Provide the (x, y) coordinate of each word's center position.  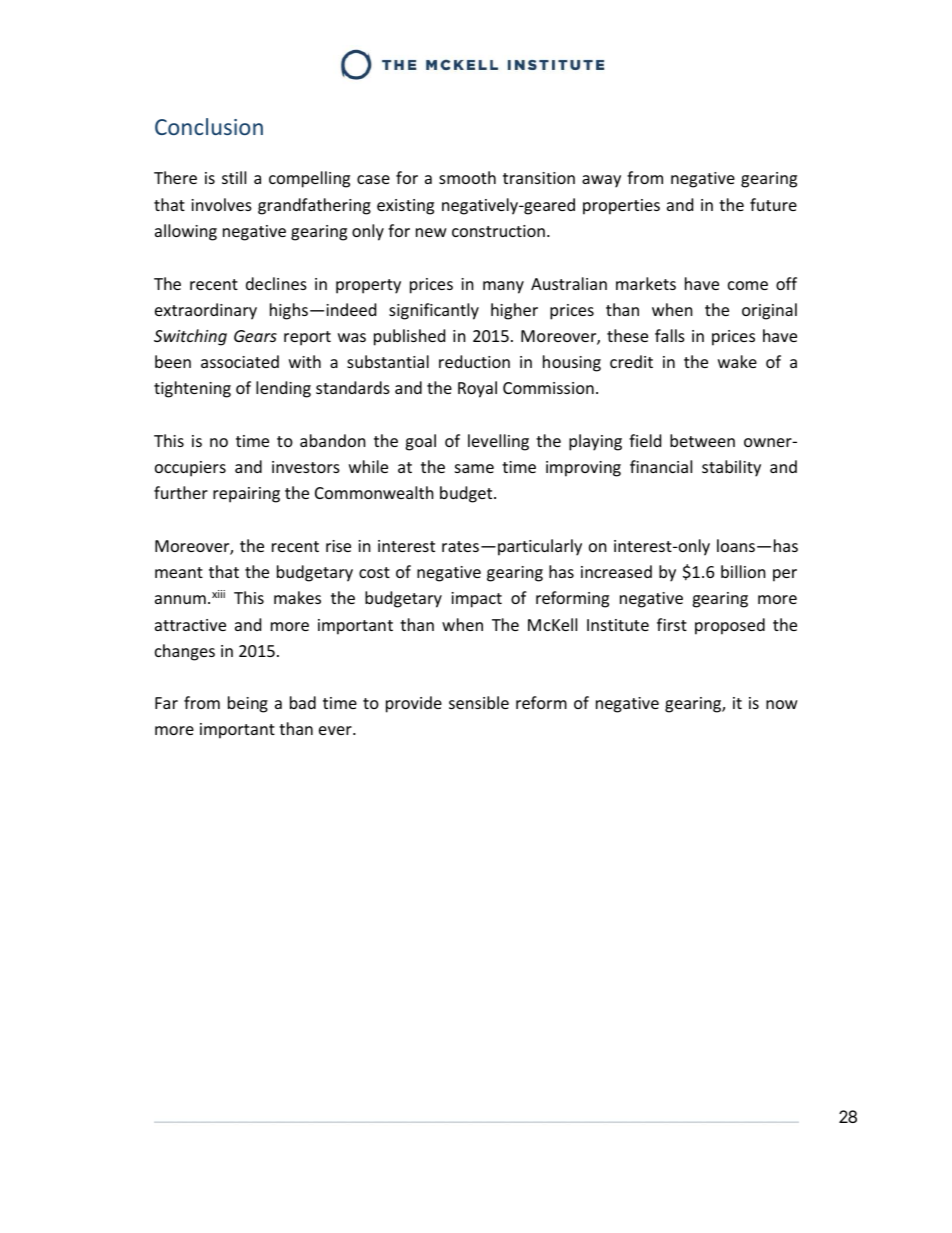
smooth (467, 177)
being (248, 704)
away (601, 181)
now (782, 704)
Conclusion (209, 126)
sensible (479, 702)
